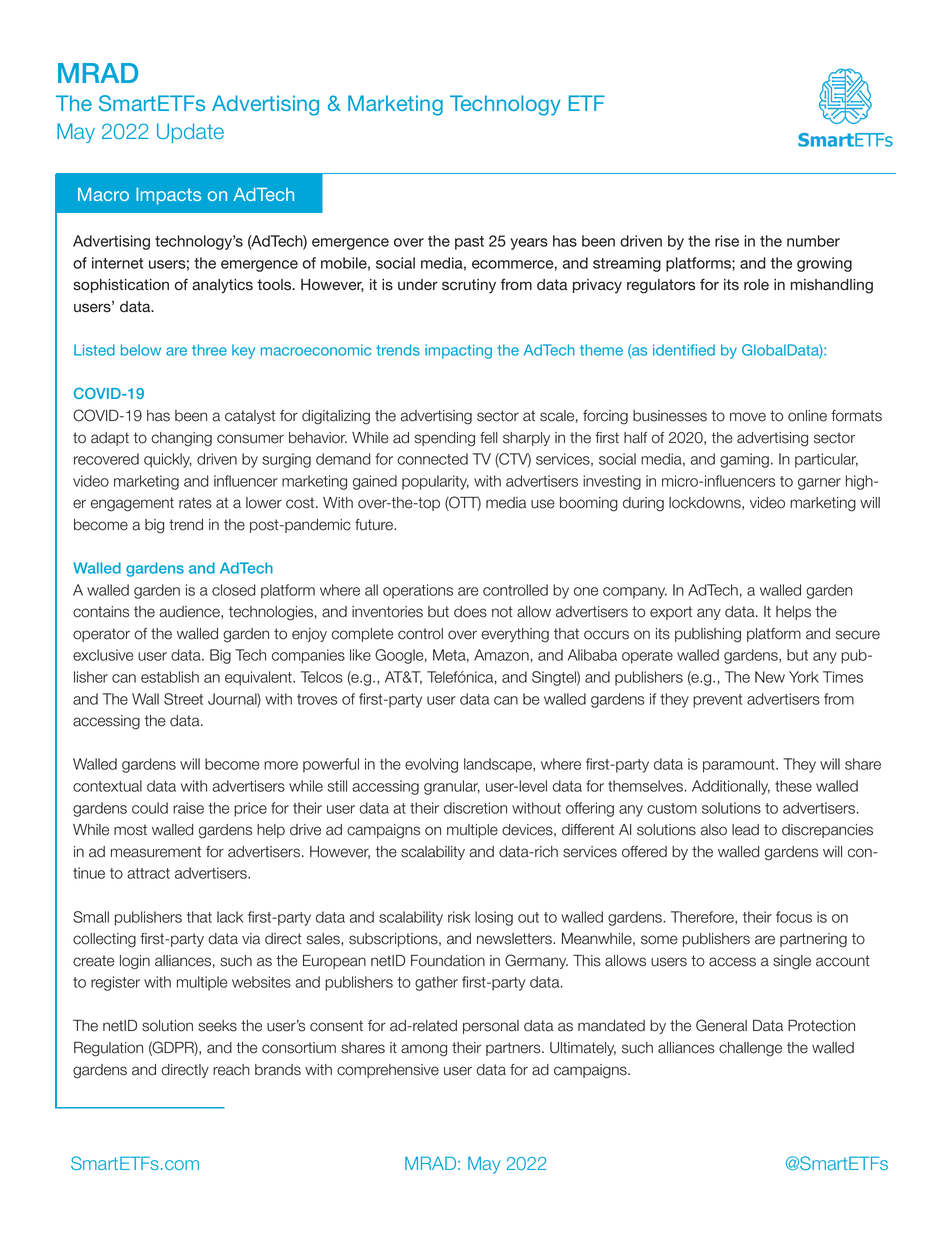 The height and width of the page is (1233, 952). I want to click on seeks, so click(217, 1026).
